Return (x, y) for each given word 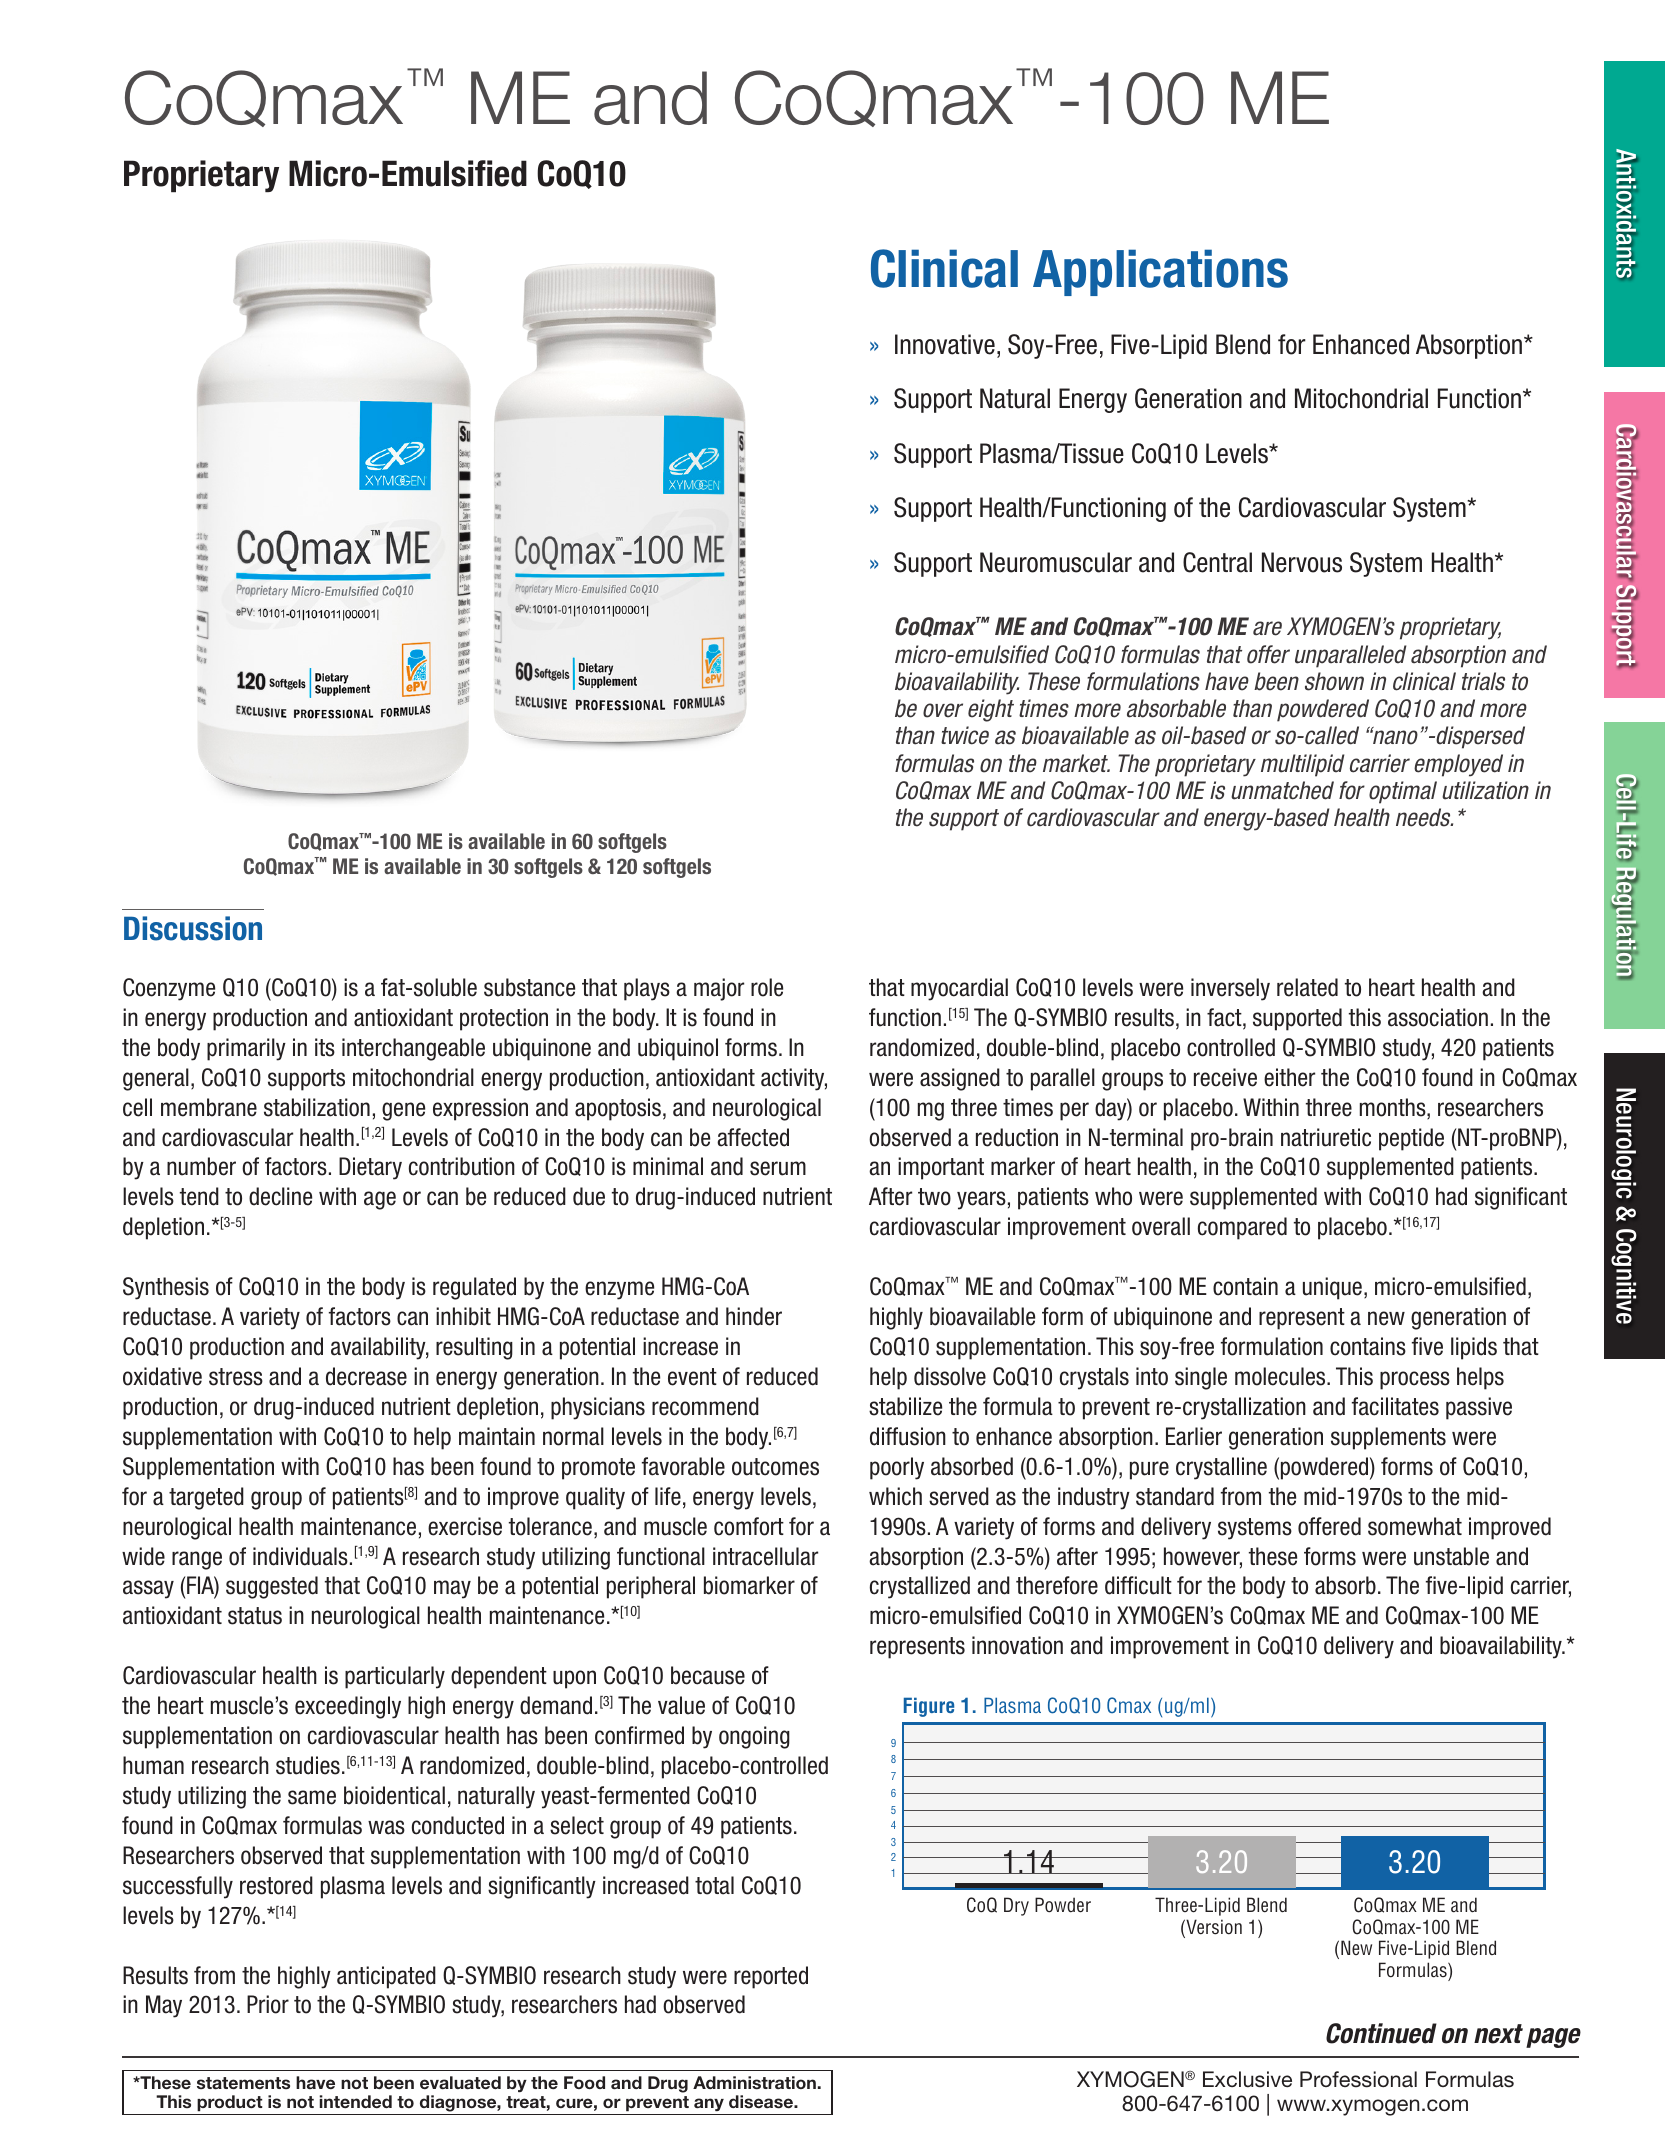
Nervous (1302, 562)
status (255, 1616)
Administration (754, 2082)
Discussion (193, 928)
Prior (268, 2004)
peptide (1411, 1139)
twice (965, 735)
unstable (1451, 1556)
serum (778, 1168)
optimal (1403, 792)
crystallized (920, 1587)
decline (280, 1196)
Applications (1160, 272)
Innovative (945, 344)
